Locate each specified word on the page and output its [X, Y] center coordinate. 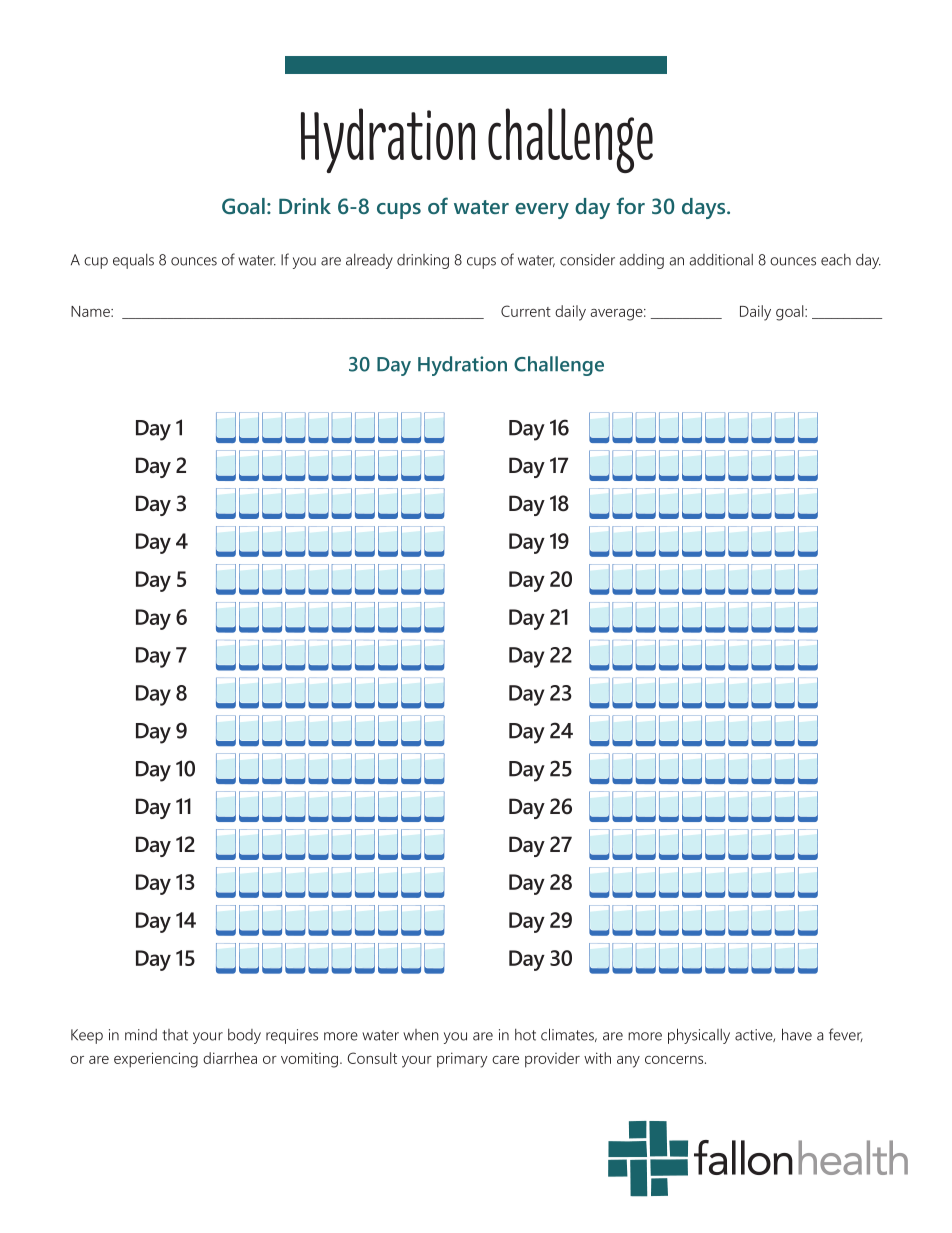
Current [526, 311]
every [542, 211]
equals [133, 261]
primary [462, 1060]
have [797, 1034]
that [175, 1035]
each [836, 260]
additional [721, 259]
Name [91, 311]
